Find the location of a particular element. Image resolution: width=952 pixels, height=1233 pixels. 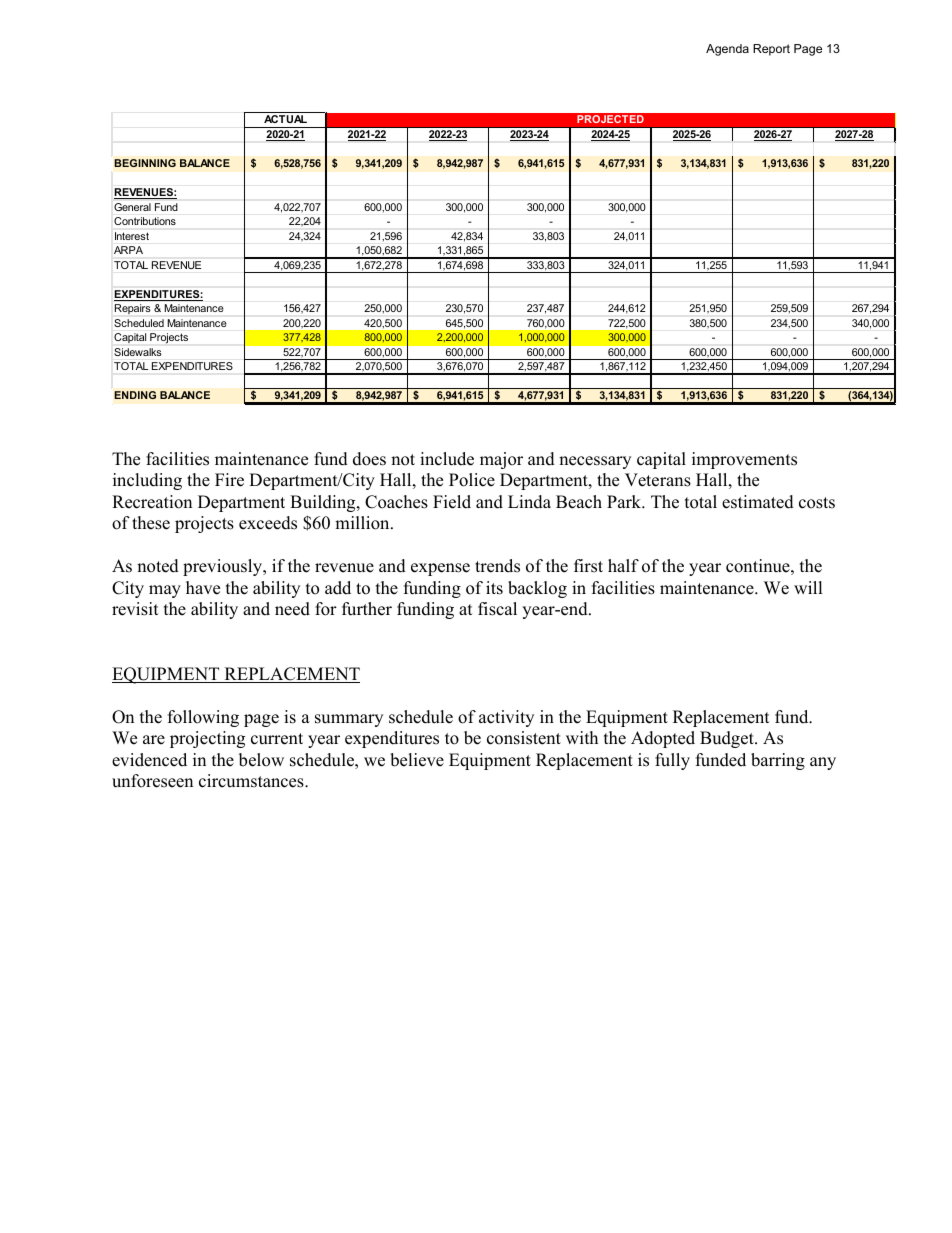

projecting is located at coordinates (207, 739).
